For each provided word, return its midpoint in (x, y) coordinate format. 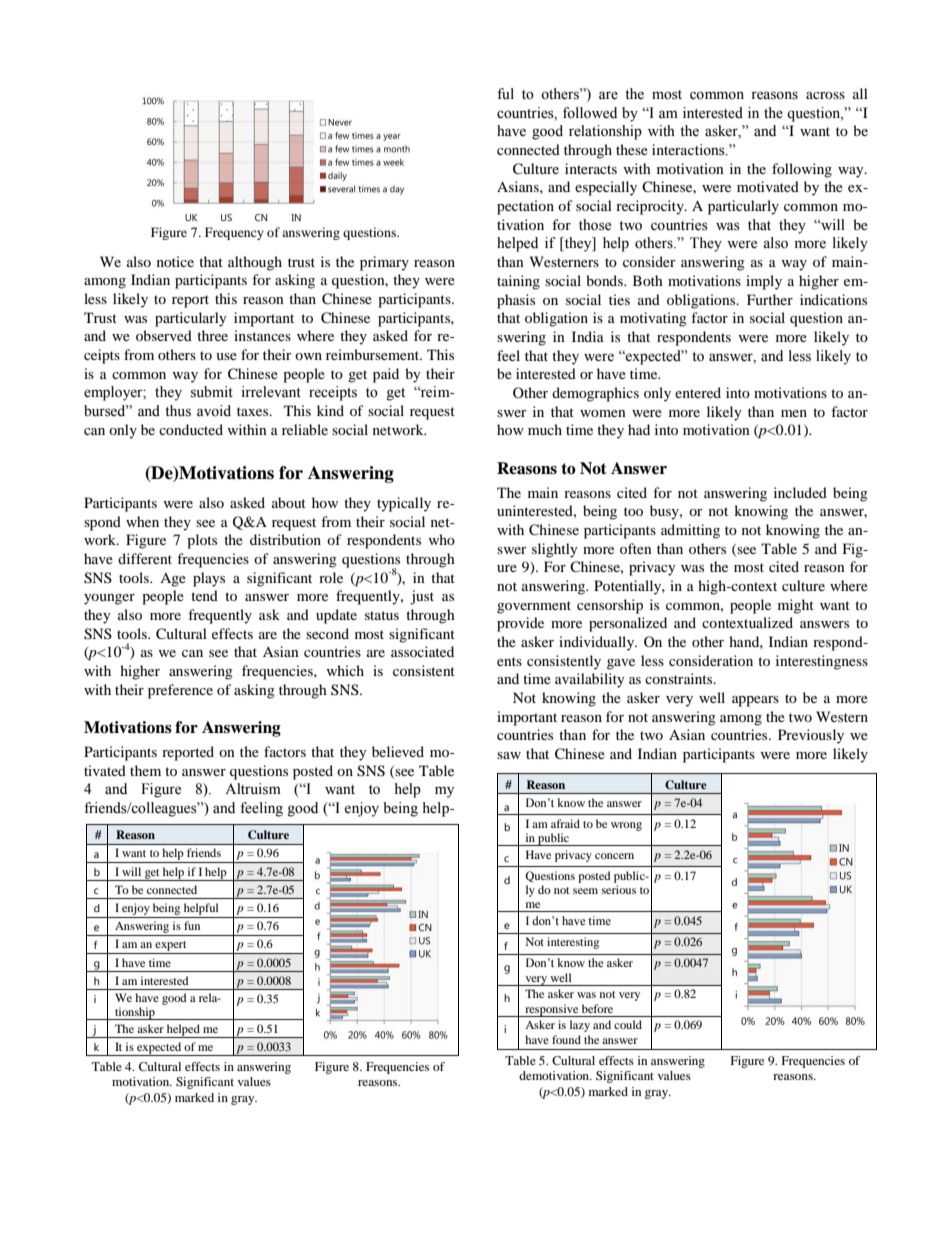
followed (590, 113)
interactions (689, 150)
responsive (552, 1010)
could (628, 1024)
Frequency (234, 233)
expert (171, 947)
